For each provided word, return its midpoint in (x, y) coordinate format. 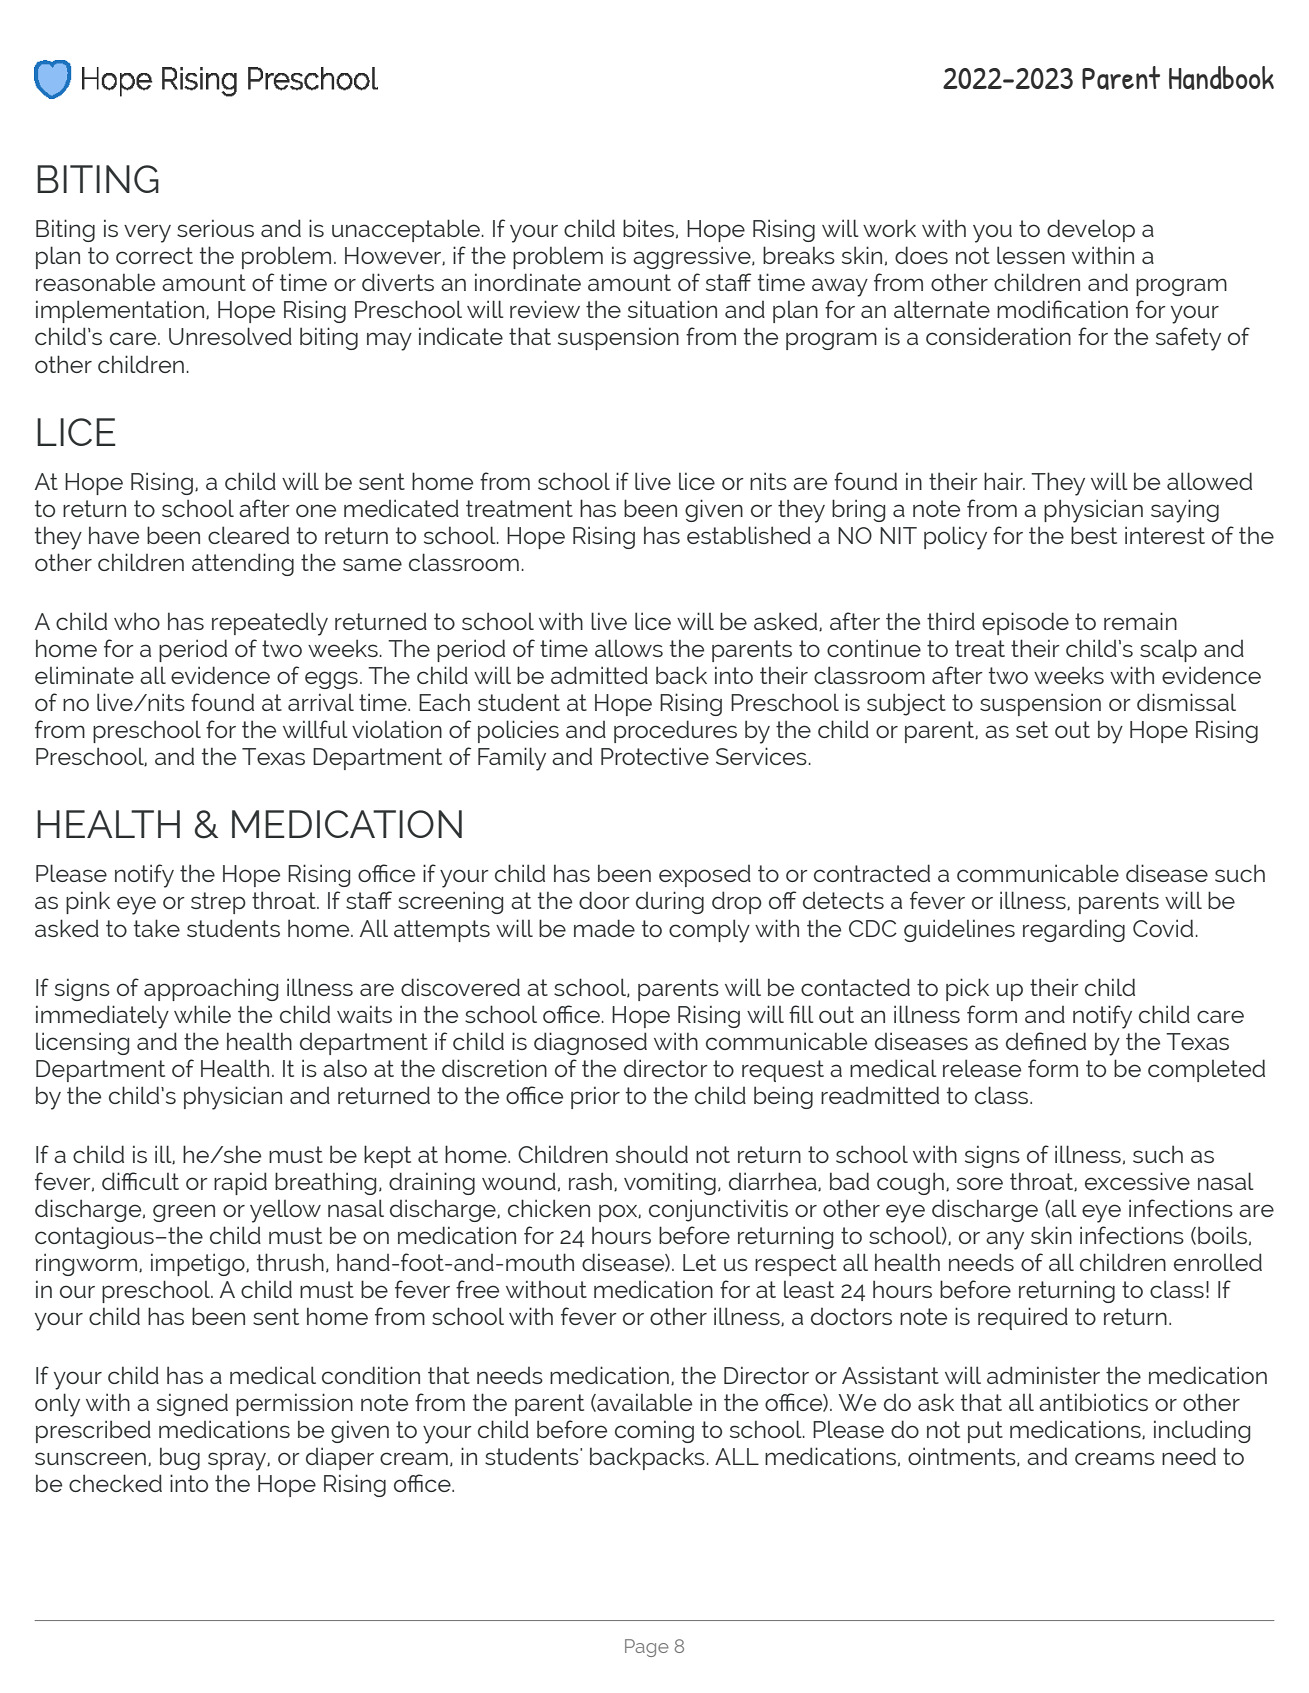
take (157, 928)
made (604, 928)
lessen (1031, 255)
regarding (1074, 930)
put (985, 1432)
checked (115, 1483)
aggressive (693, 257)
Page (647, 1648)
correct (154, 255)
